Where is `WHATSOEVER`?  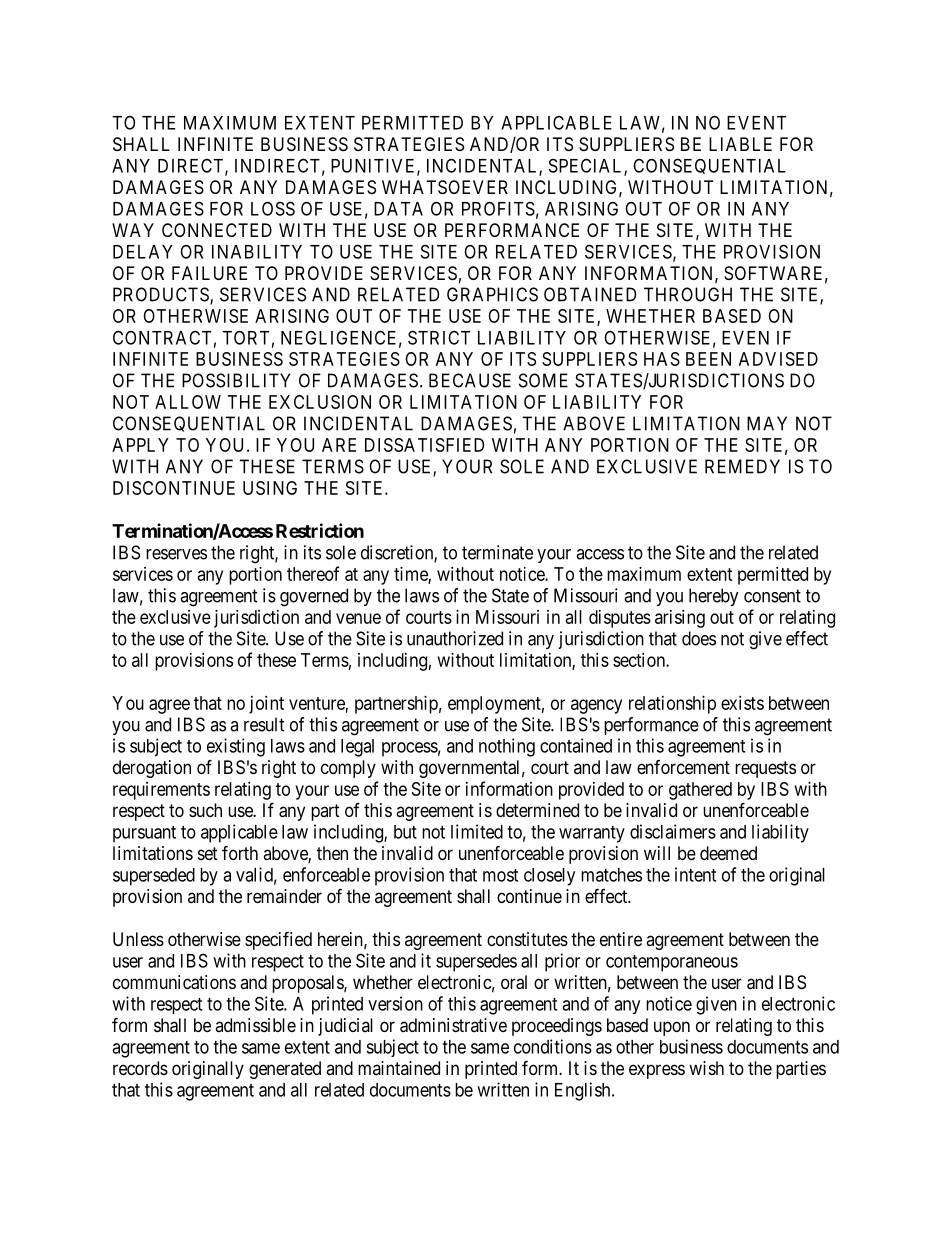
WHATSOEVER is located at coordinates (445, 187).
